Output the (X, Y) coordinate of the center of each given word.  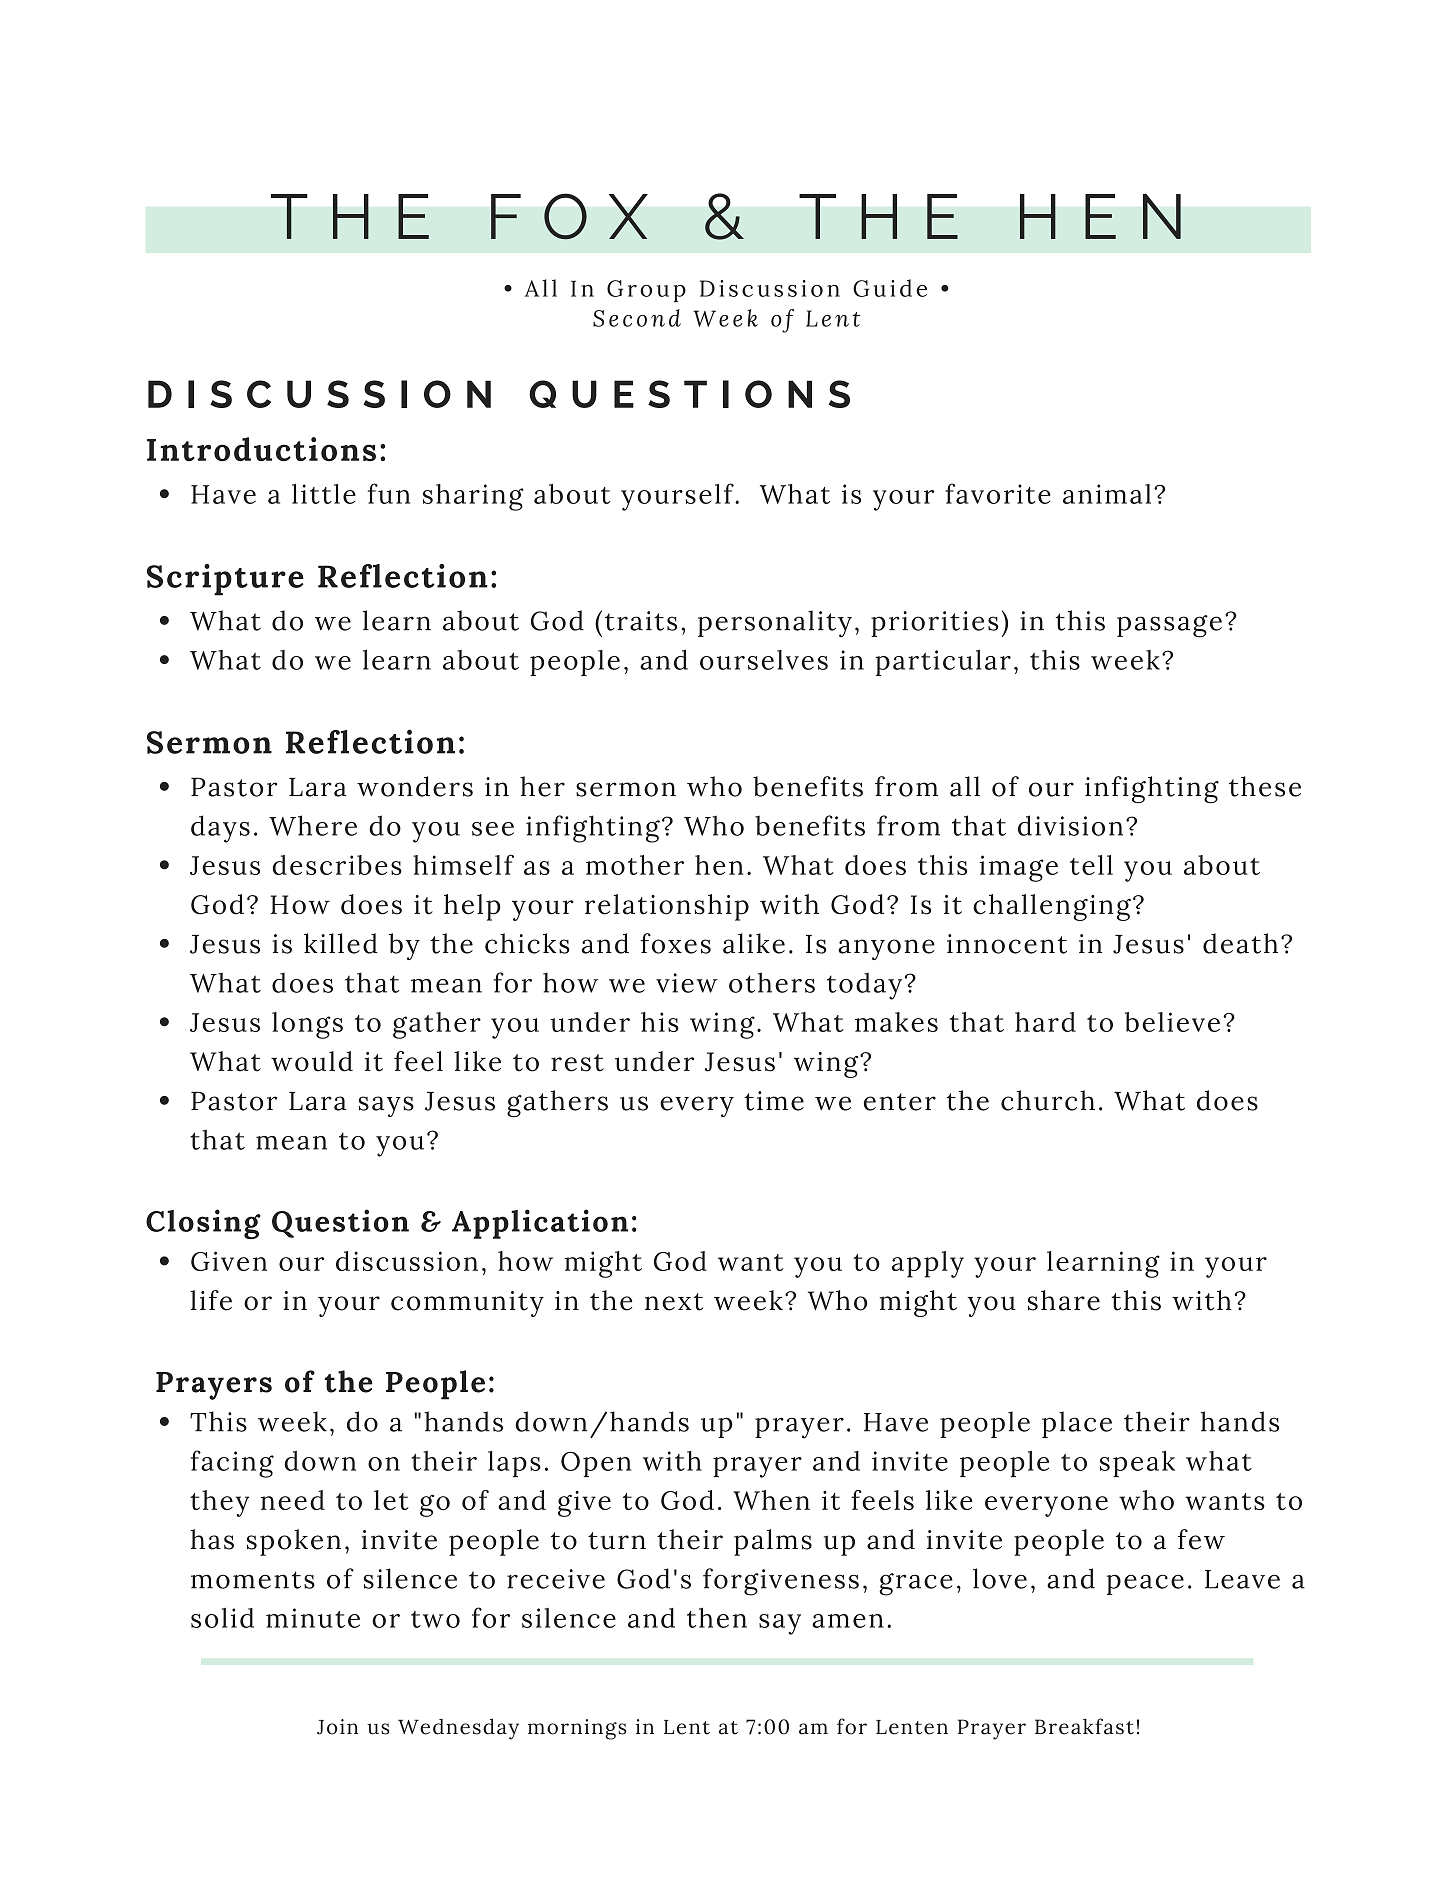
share (1064, 1300)
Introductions (261, 449)
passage (1169, 626)
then (717, 1618)
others (772, 982)
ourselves (764, 660)
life (211, 1300)
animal (1107, 494)
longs (307, 1025)
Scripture (225, 580)
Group (646, 291)
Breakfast (1084, 1726)
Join (337, 1727)
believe (1172, 1022)
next (674, 1302)
